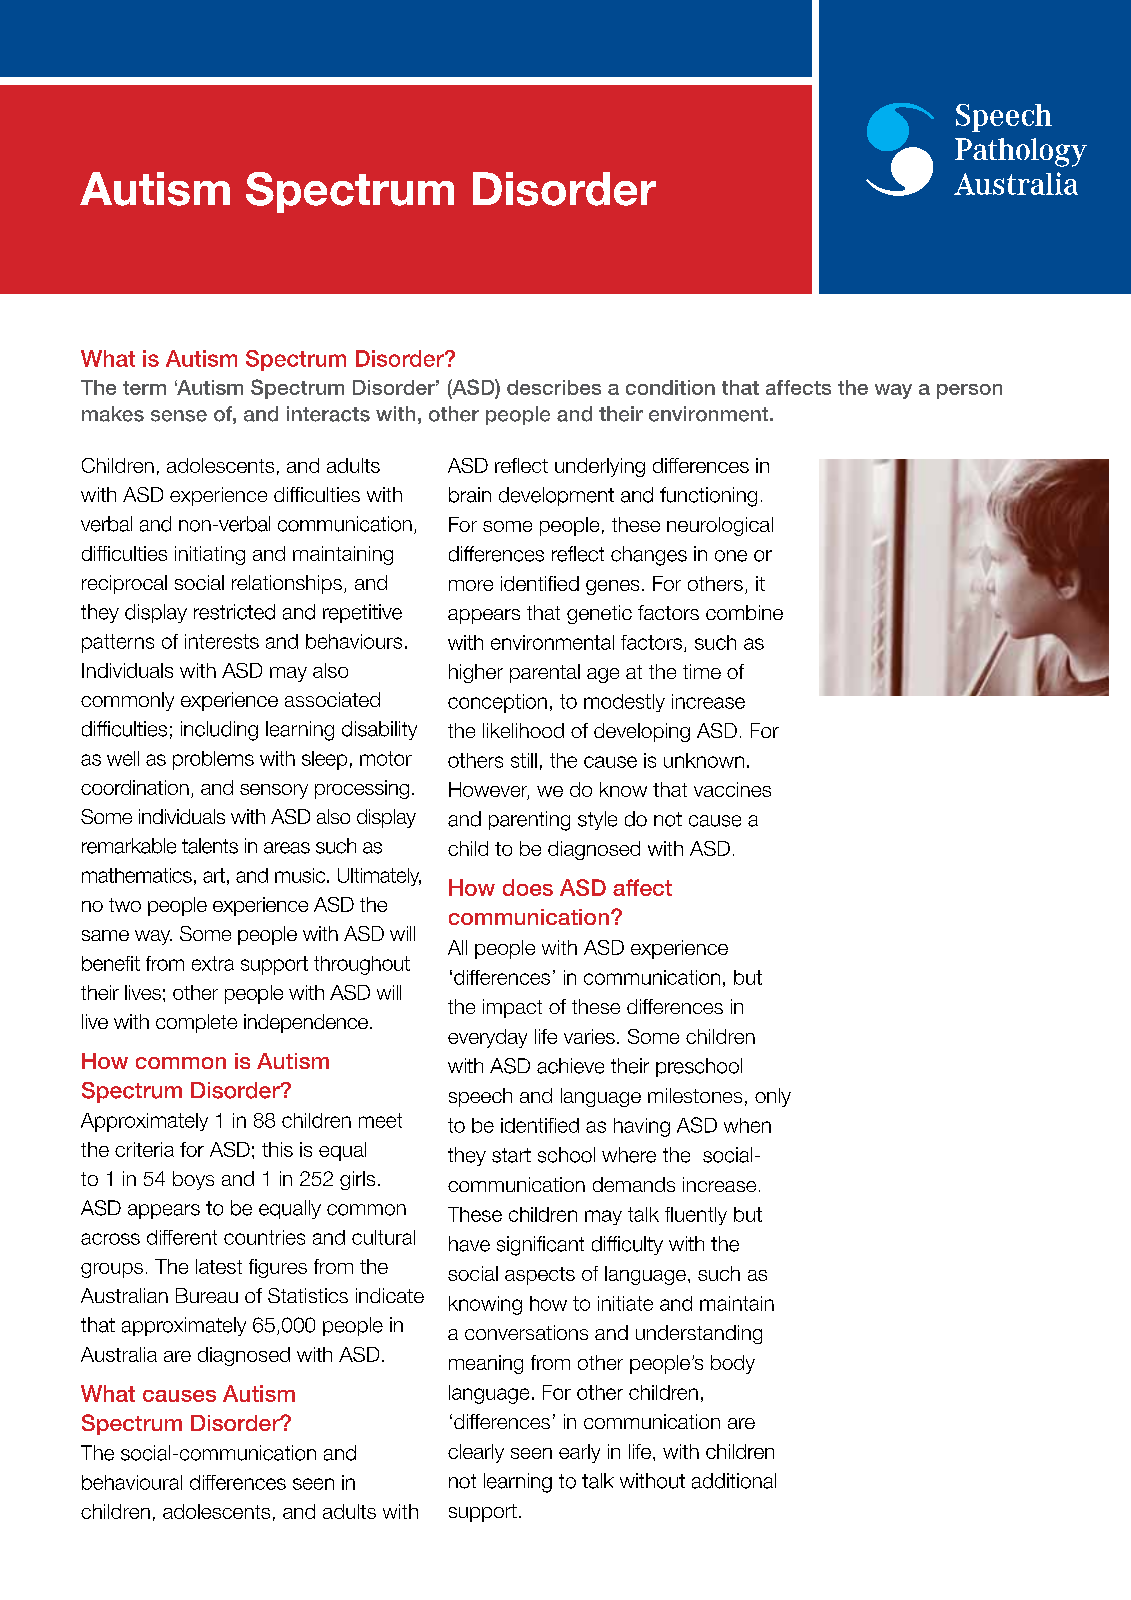 The image size is (1131, 1600). I want to click on boys, so click(193, 1180).
